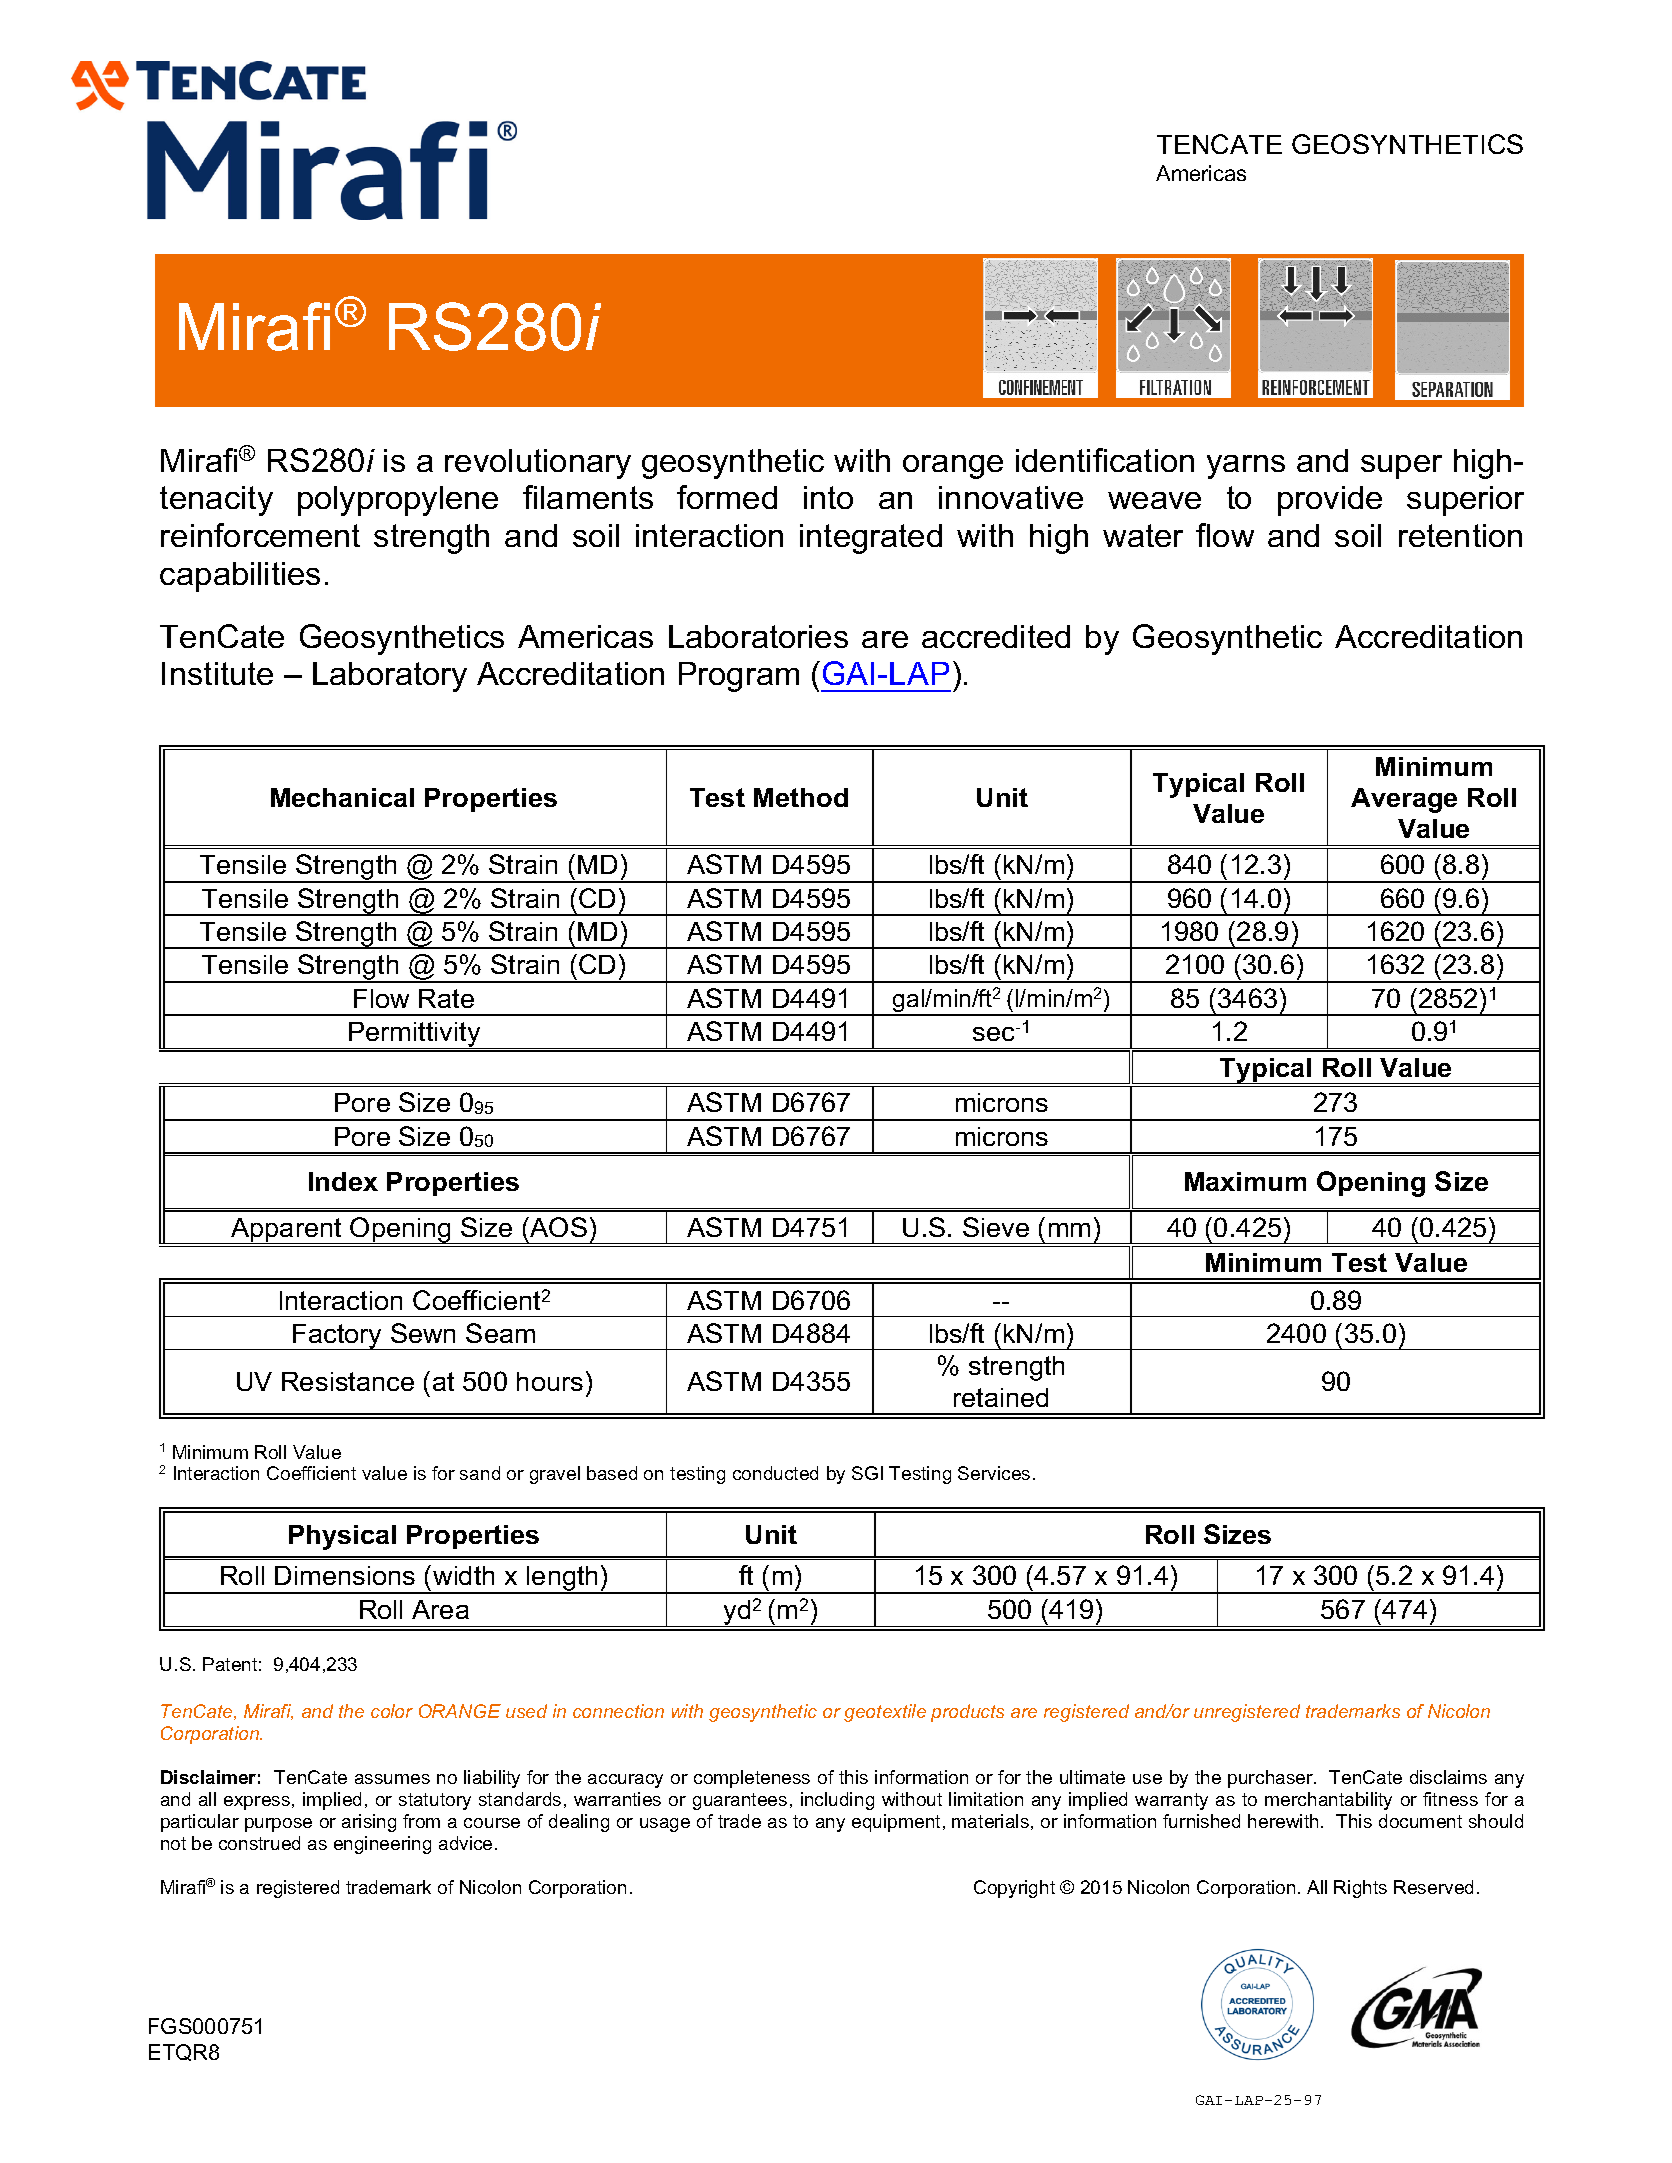 This document has width=1672, height=2163. Describe the element at coordinates (996, 1227) in the document. I see `Sieve` at that location.
